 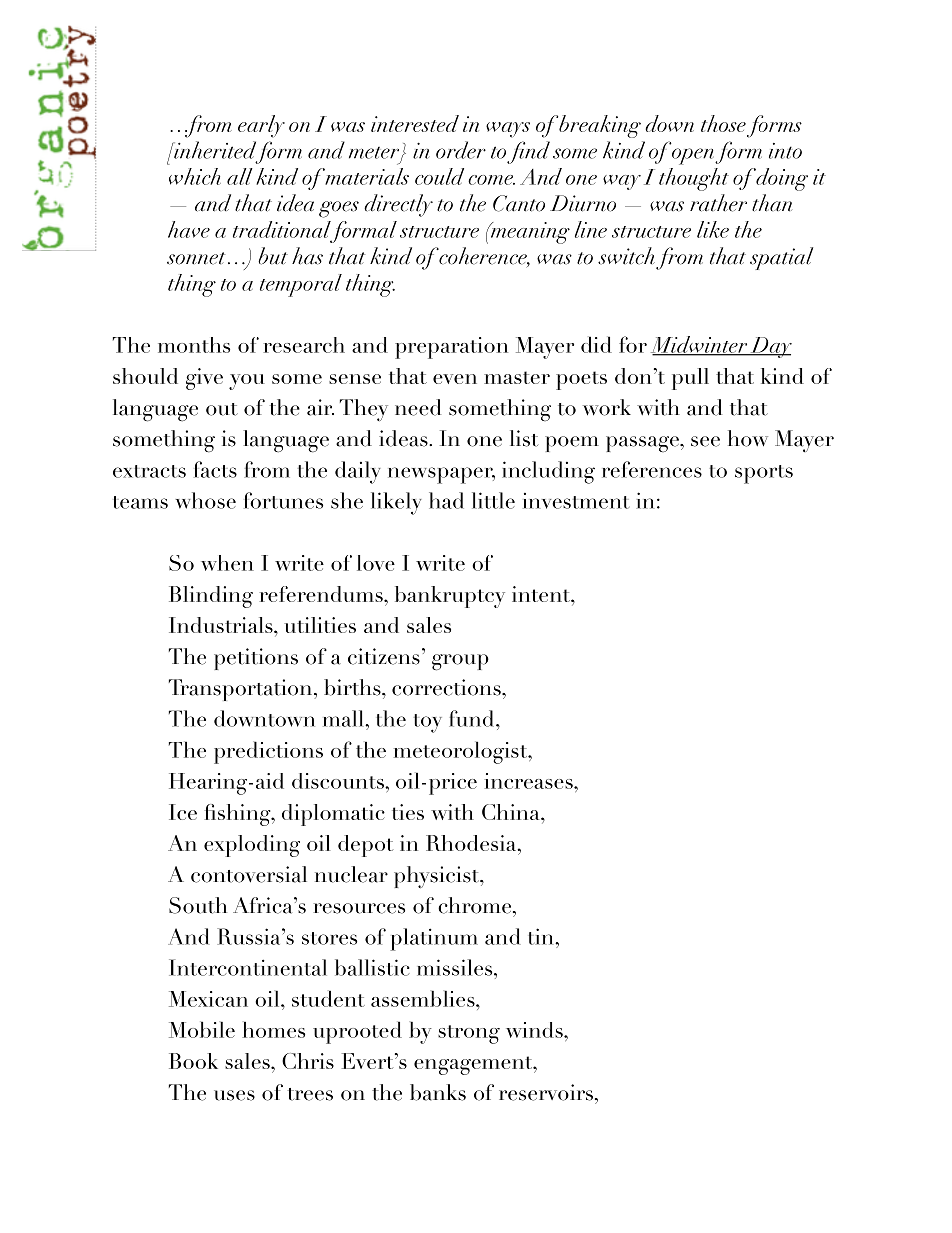 What do you see at coordinates (193, 1061) in the screenshot?
I see `Book` at bounding box center [193, 1061].
